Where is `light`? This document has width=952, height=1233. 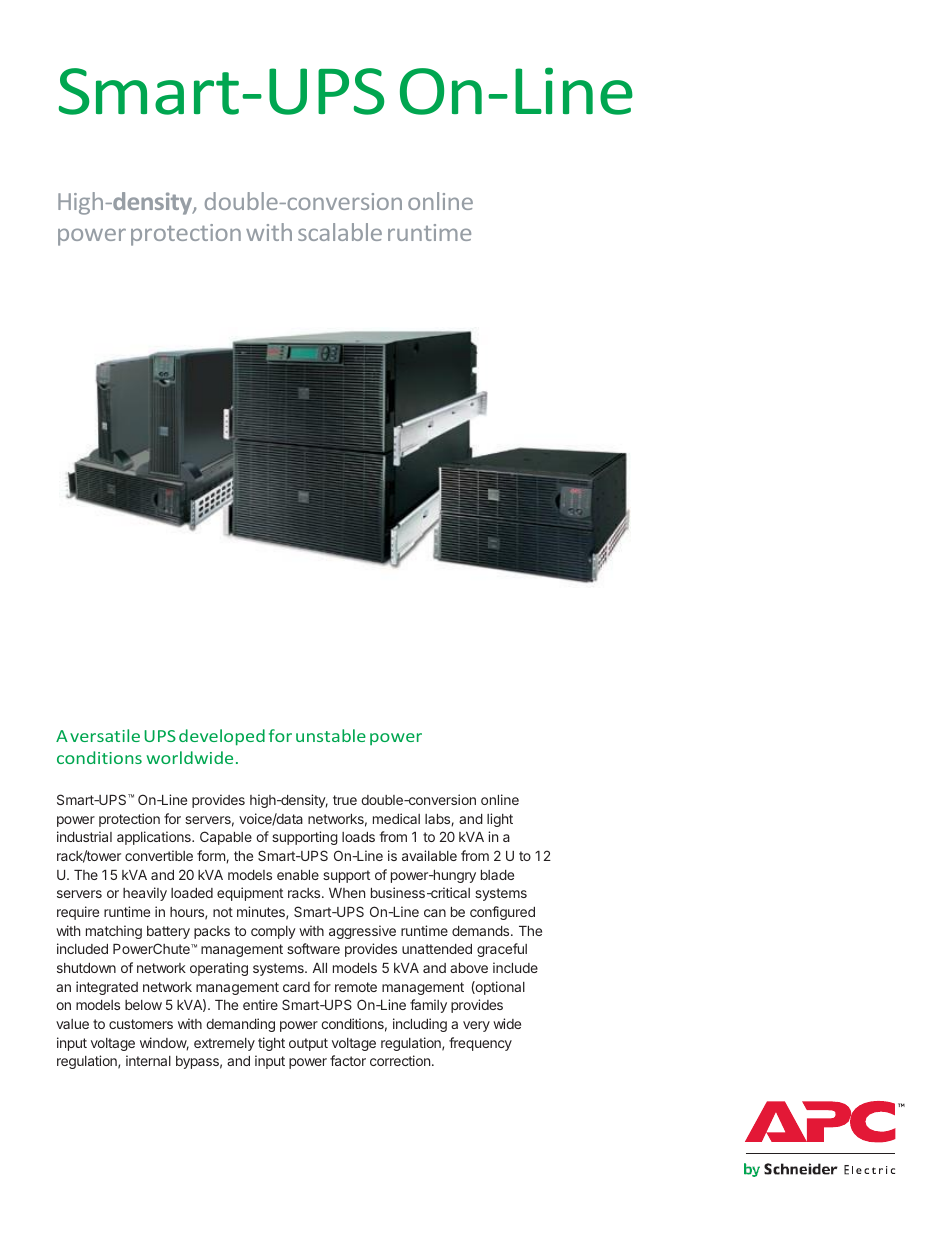 light is located at coordinates (500, 820).
